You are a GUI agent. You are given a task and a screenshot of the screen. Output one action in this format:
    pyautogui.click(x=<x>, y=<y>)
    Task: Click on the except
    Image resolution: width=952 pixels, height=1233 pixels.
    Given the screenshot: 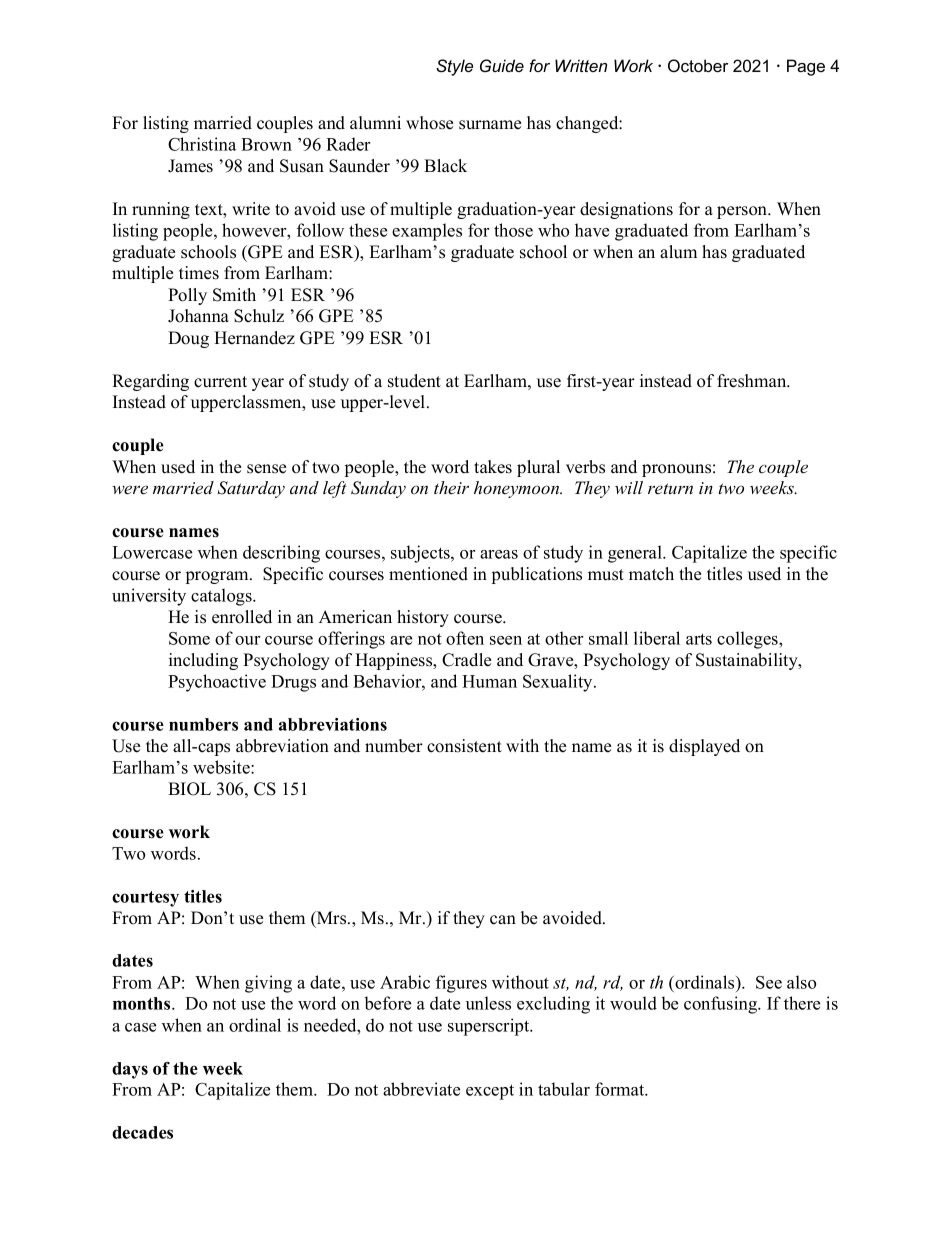 What is the action you would take?
    pyautogui.click(x=490, y=1092)
